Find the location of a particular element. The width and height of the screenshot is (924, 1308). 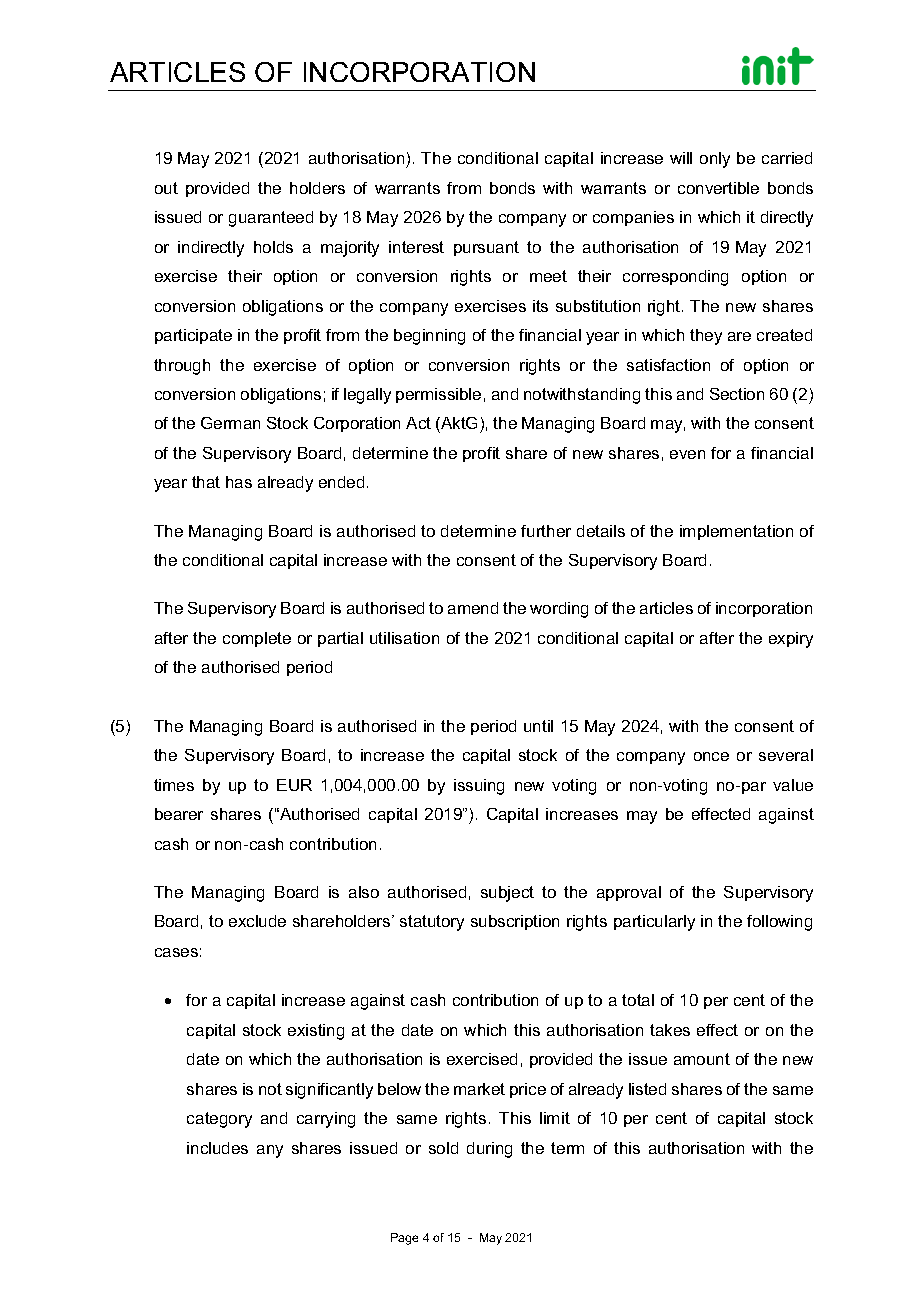

has is located at coordinates (239, 482).
